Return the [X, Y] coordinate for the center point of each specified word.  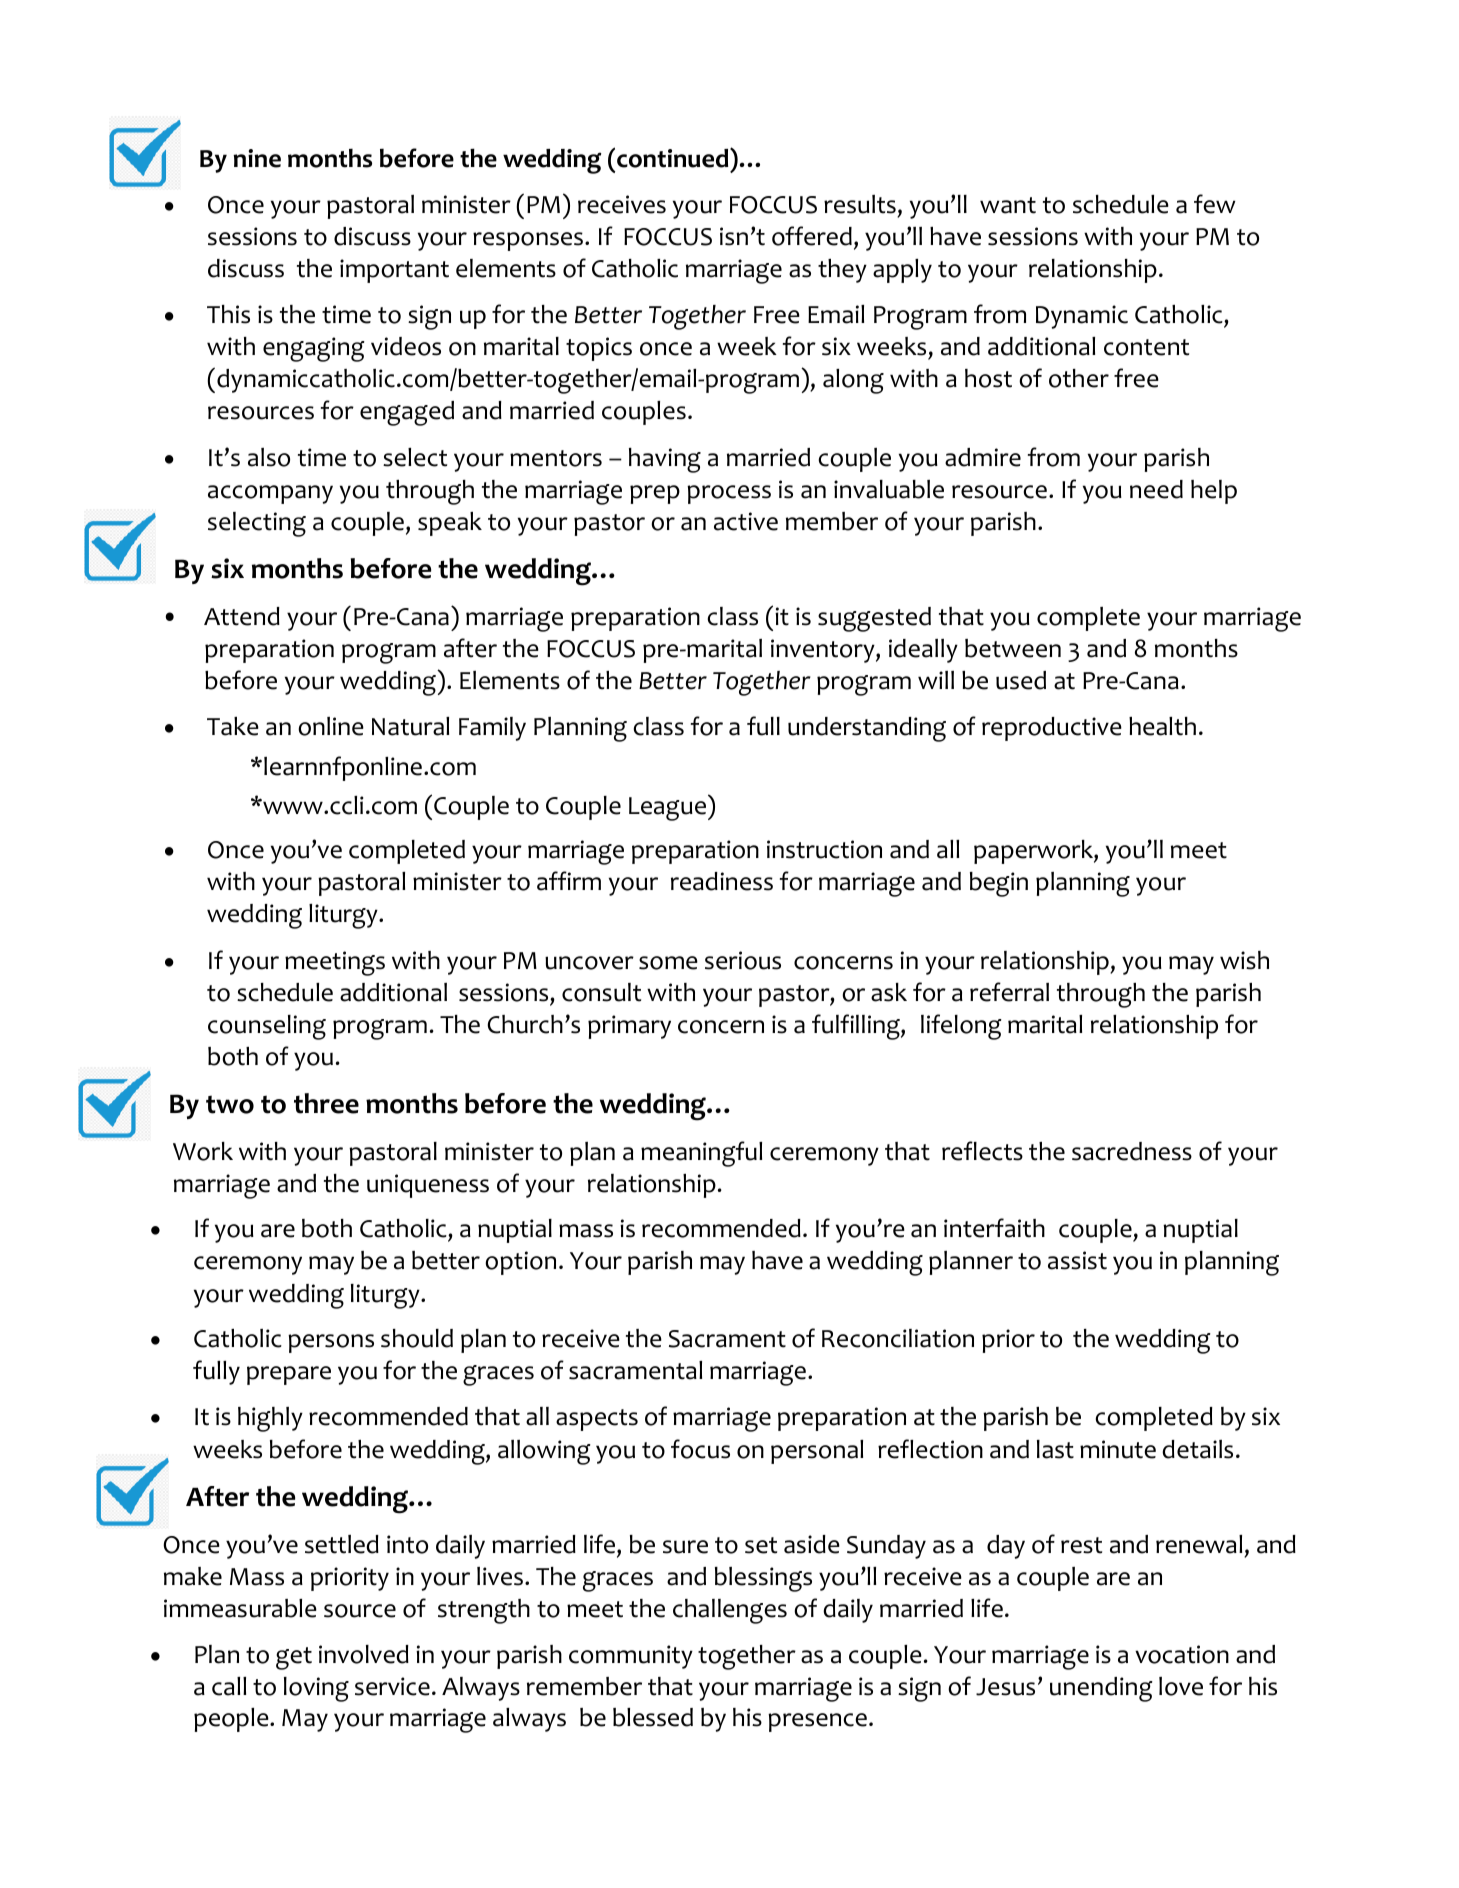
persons [331, 1343]
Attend [242, 616]
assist [1077, 1260]
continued [674, 158]
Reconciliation [898, 1338]
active [746, 521]
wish [1244, 960]
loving [316, 1689]
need [1156, 489]
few [1214, 204]
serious [743, 960]
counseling [267, 1027]
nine [257, 158]
